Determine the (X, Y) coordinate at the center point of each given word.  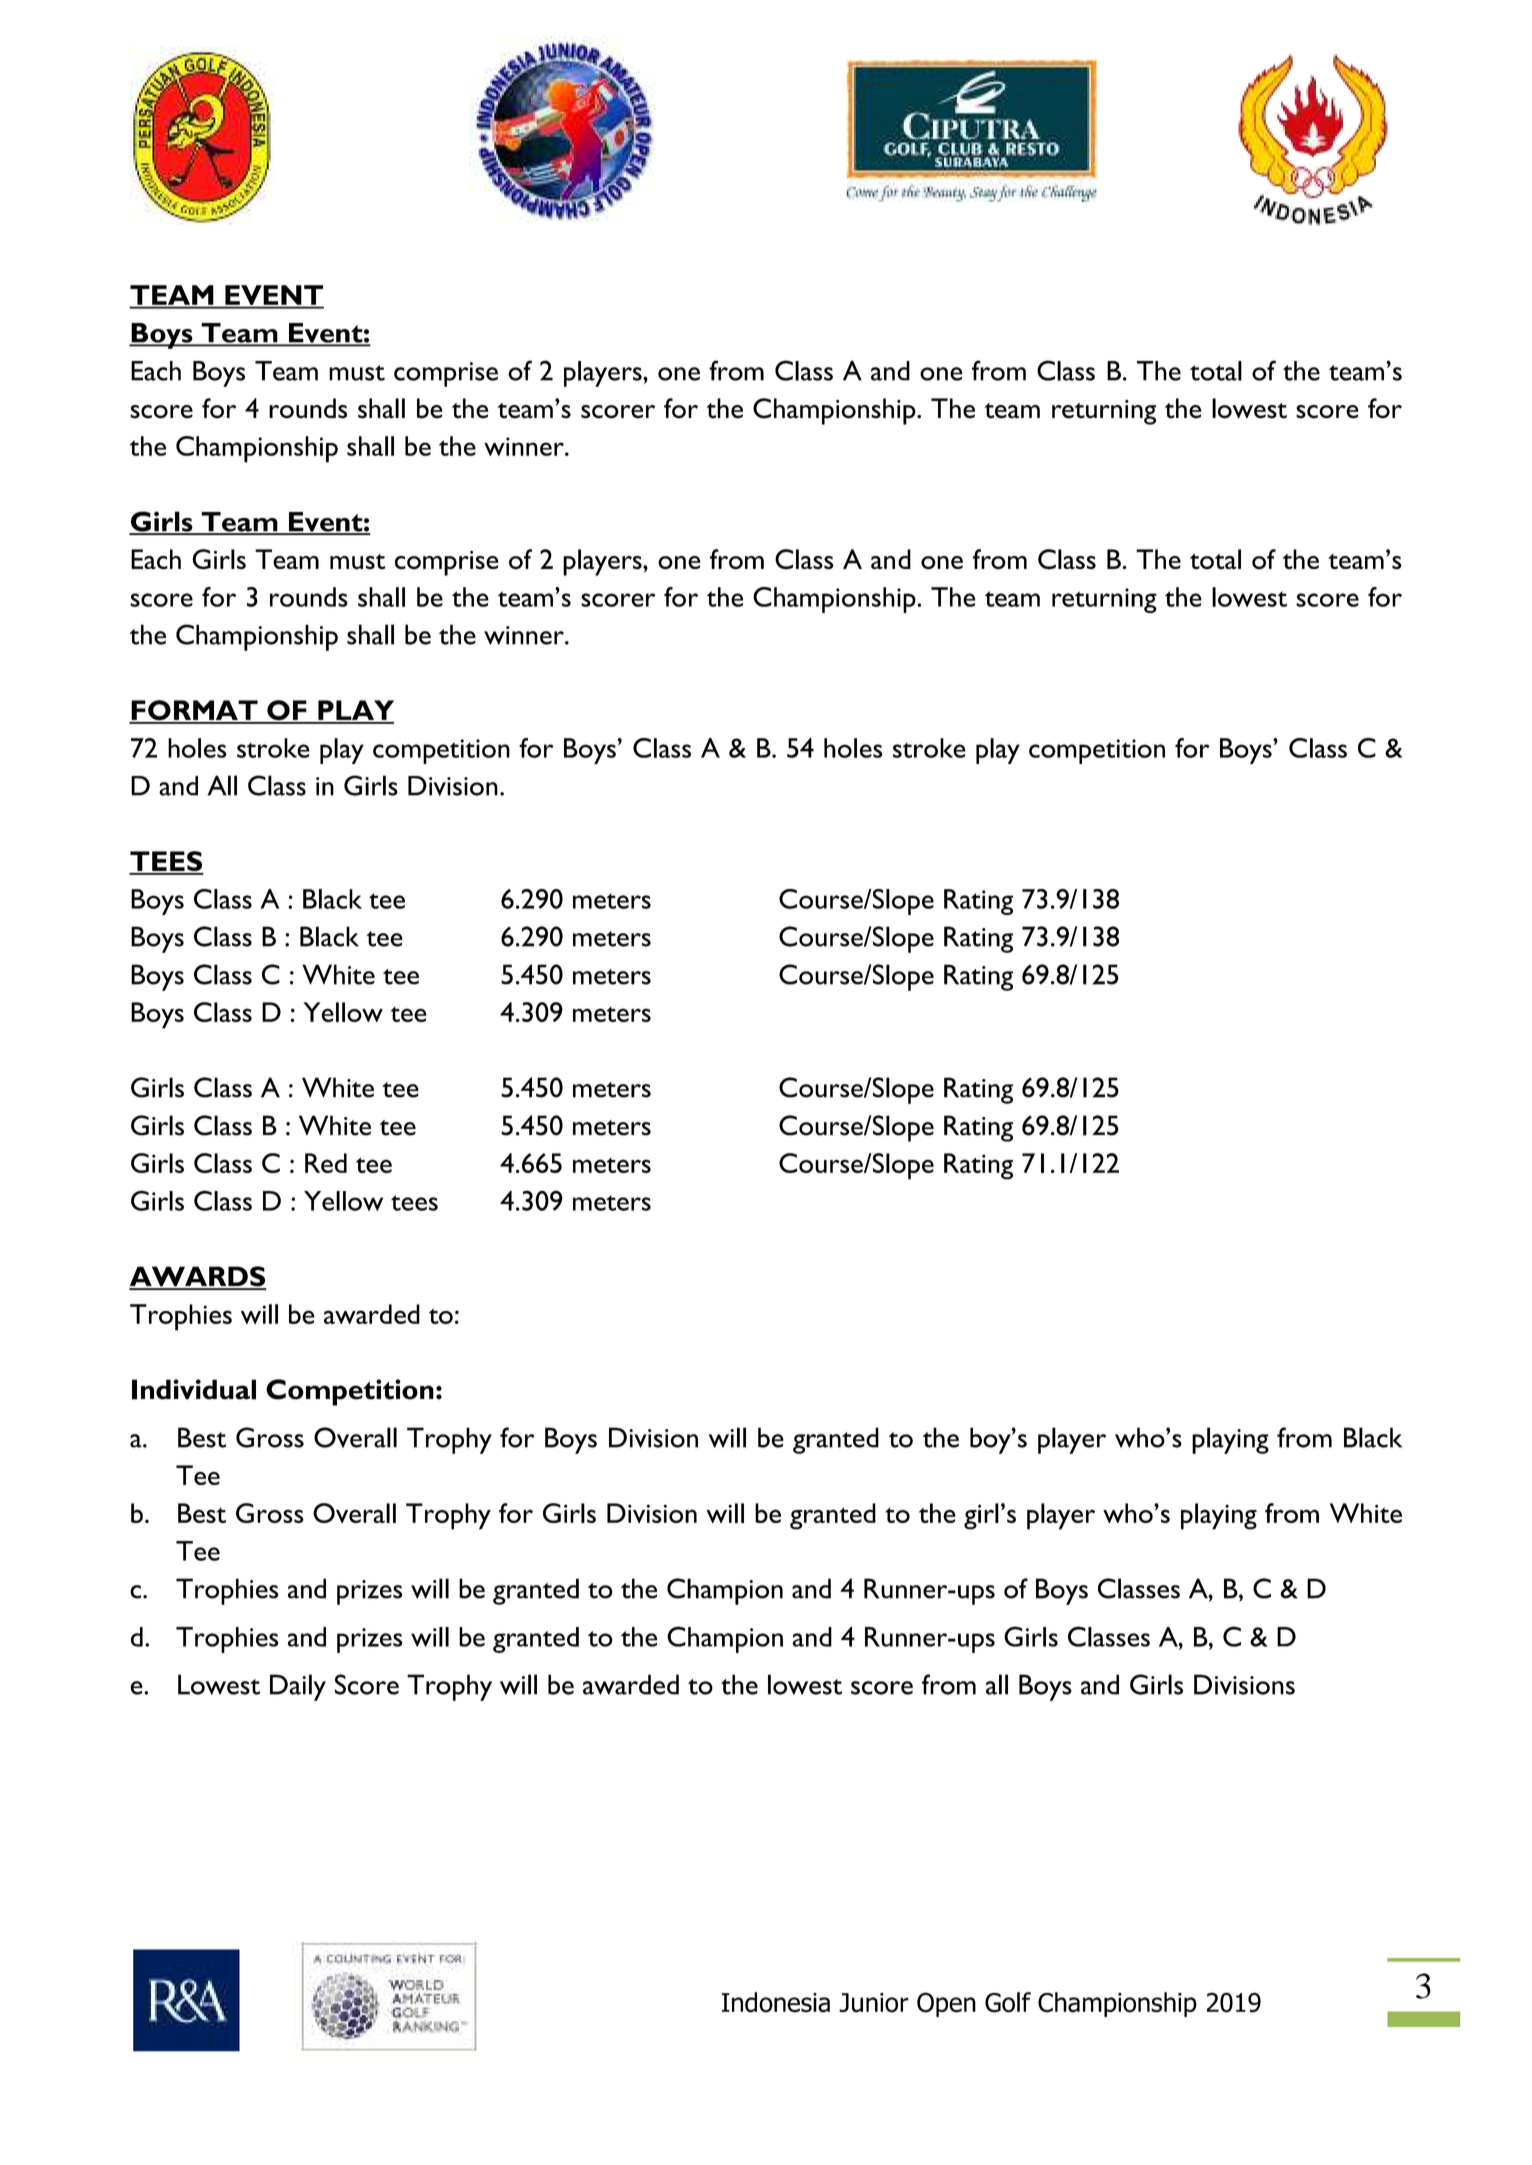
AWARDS (198, 1277)
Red (326, 1163)
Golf (1008, 2002)
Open (946, 2004)
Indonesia (776, 2002)
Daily (298, 1687)
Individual (194, 1389)
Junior (874, 2003)
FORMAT (194, 711)
